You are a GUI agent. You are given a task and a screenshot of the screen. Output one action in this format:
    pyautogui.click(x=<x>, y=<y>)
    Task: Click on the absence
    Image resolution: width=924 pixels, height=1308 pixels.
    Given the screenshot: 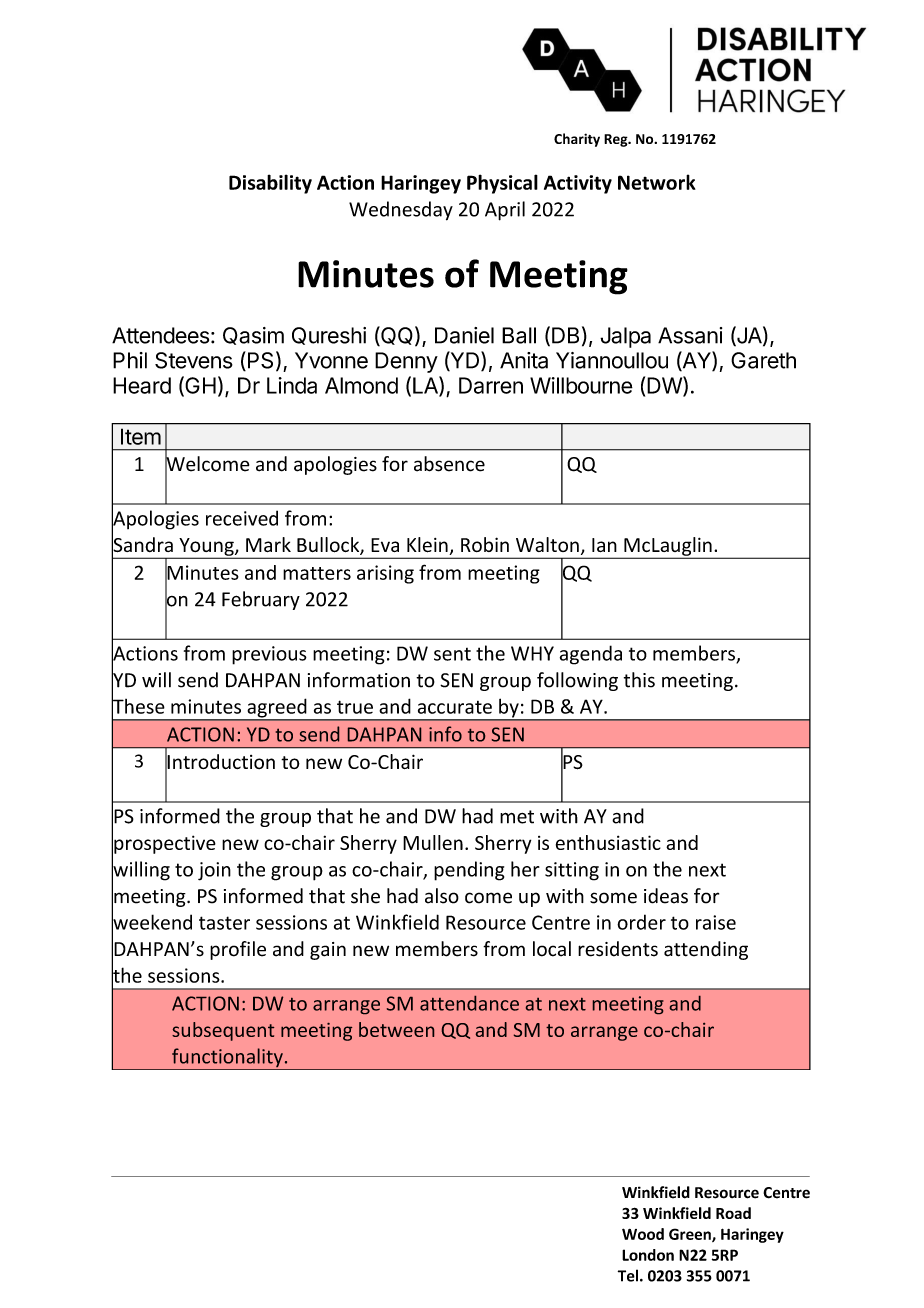 What is the action you would take?
    pyautogui.click(x=449, y=464)
